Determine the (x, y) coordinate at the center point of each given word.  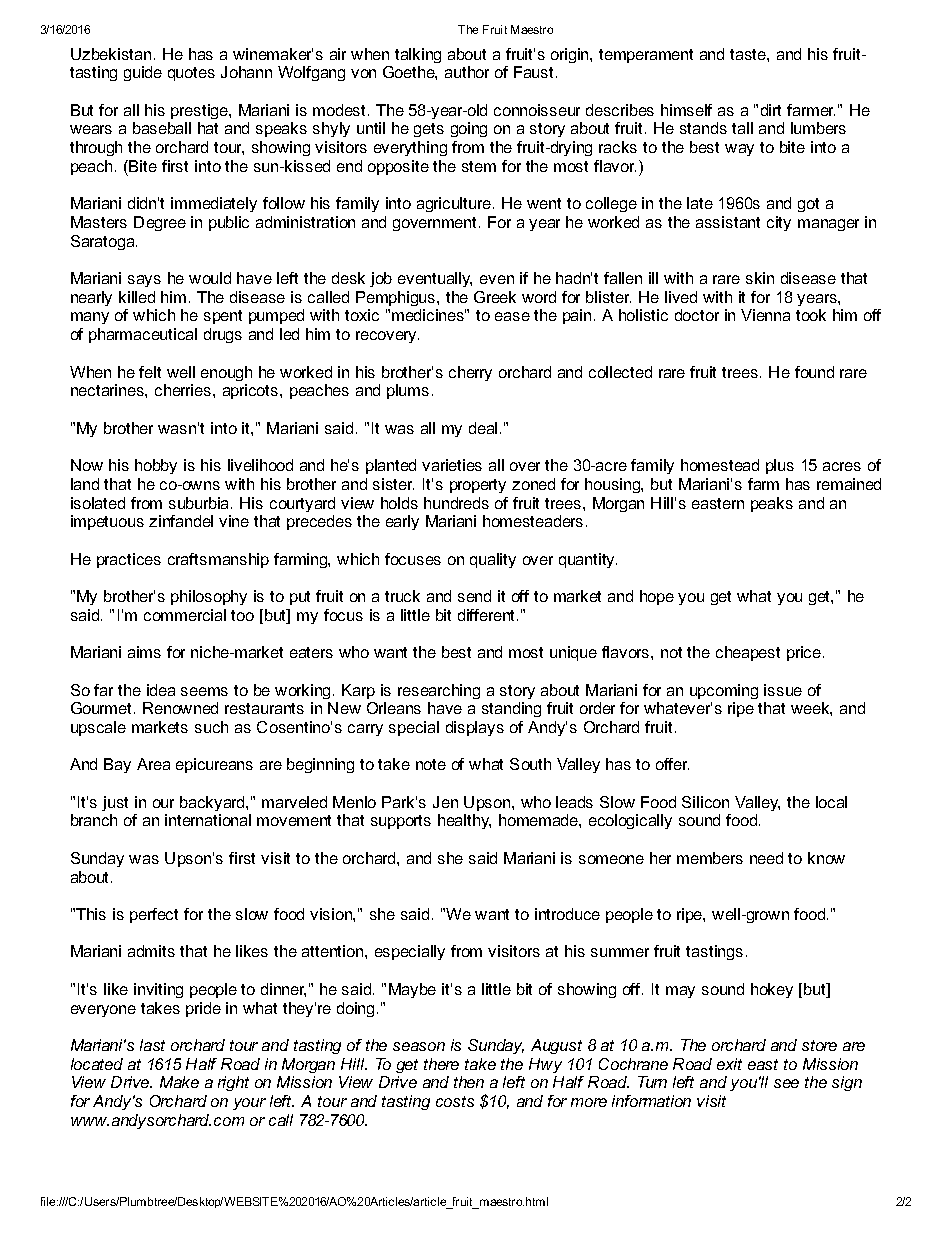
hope (657, 597)
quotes (191, 74)
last (152, 1045)
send (474, 596)
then (469, 1082)
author (467, 72)
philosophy (209, 597)
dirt (771, 110)
